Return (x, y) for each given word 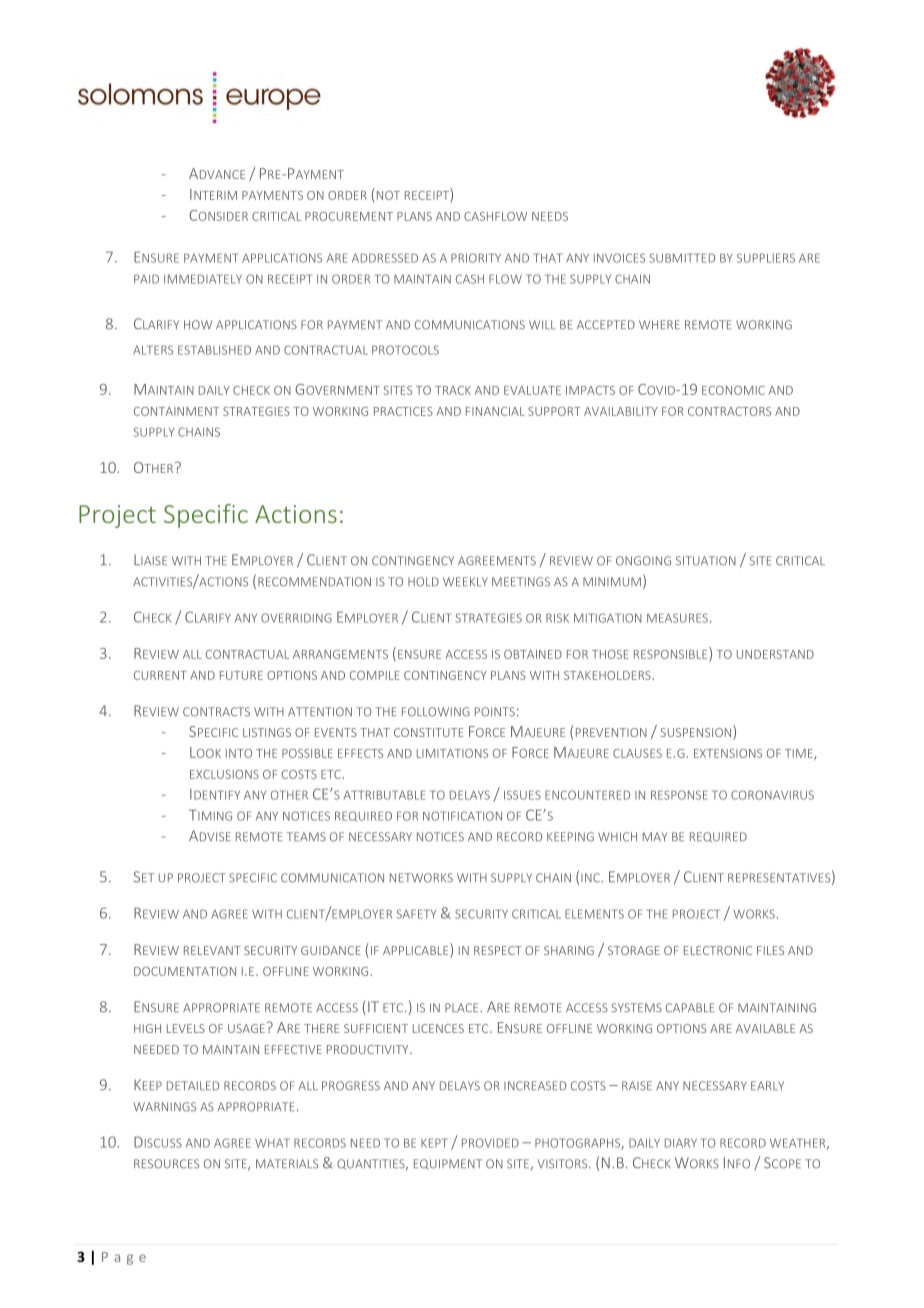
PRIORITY (476, 258)
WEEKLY (465, 581)
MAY (655, 836)
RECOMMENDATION (314, 582)
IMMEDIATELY (203, 279)
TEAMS (306, 837)
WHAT (272, 1143)
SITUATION (706, 561)
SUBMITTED (682, 258)
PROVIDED (490, 1143)
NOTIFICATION (462, 816)
